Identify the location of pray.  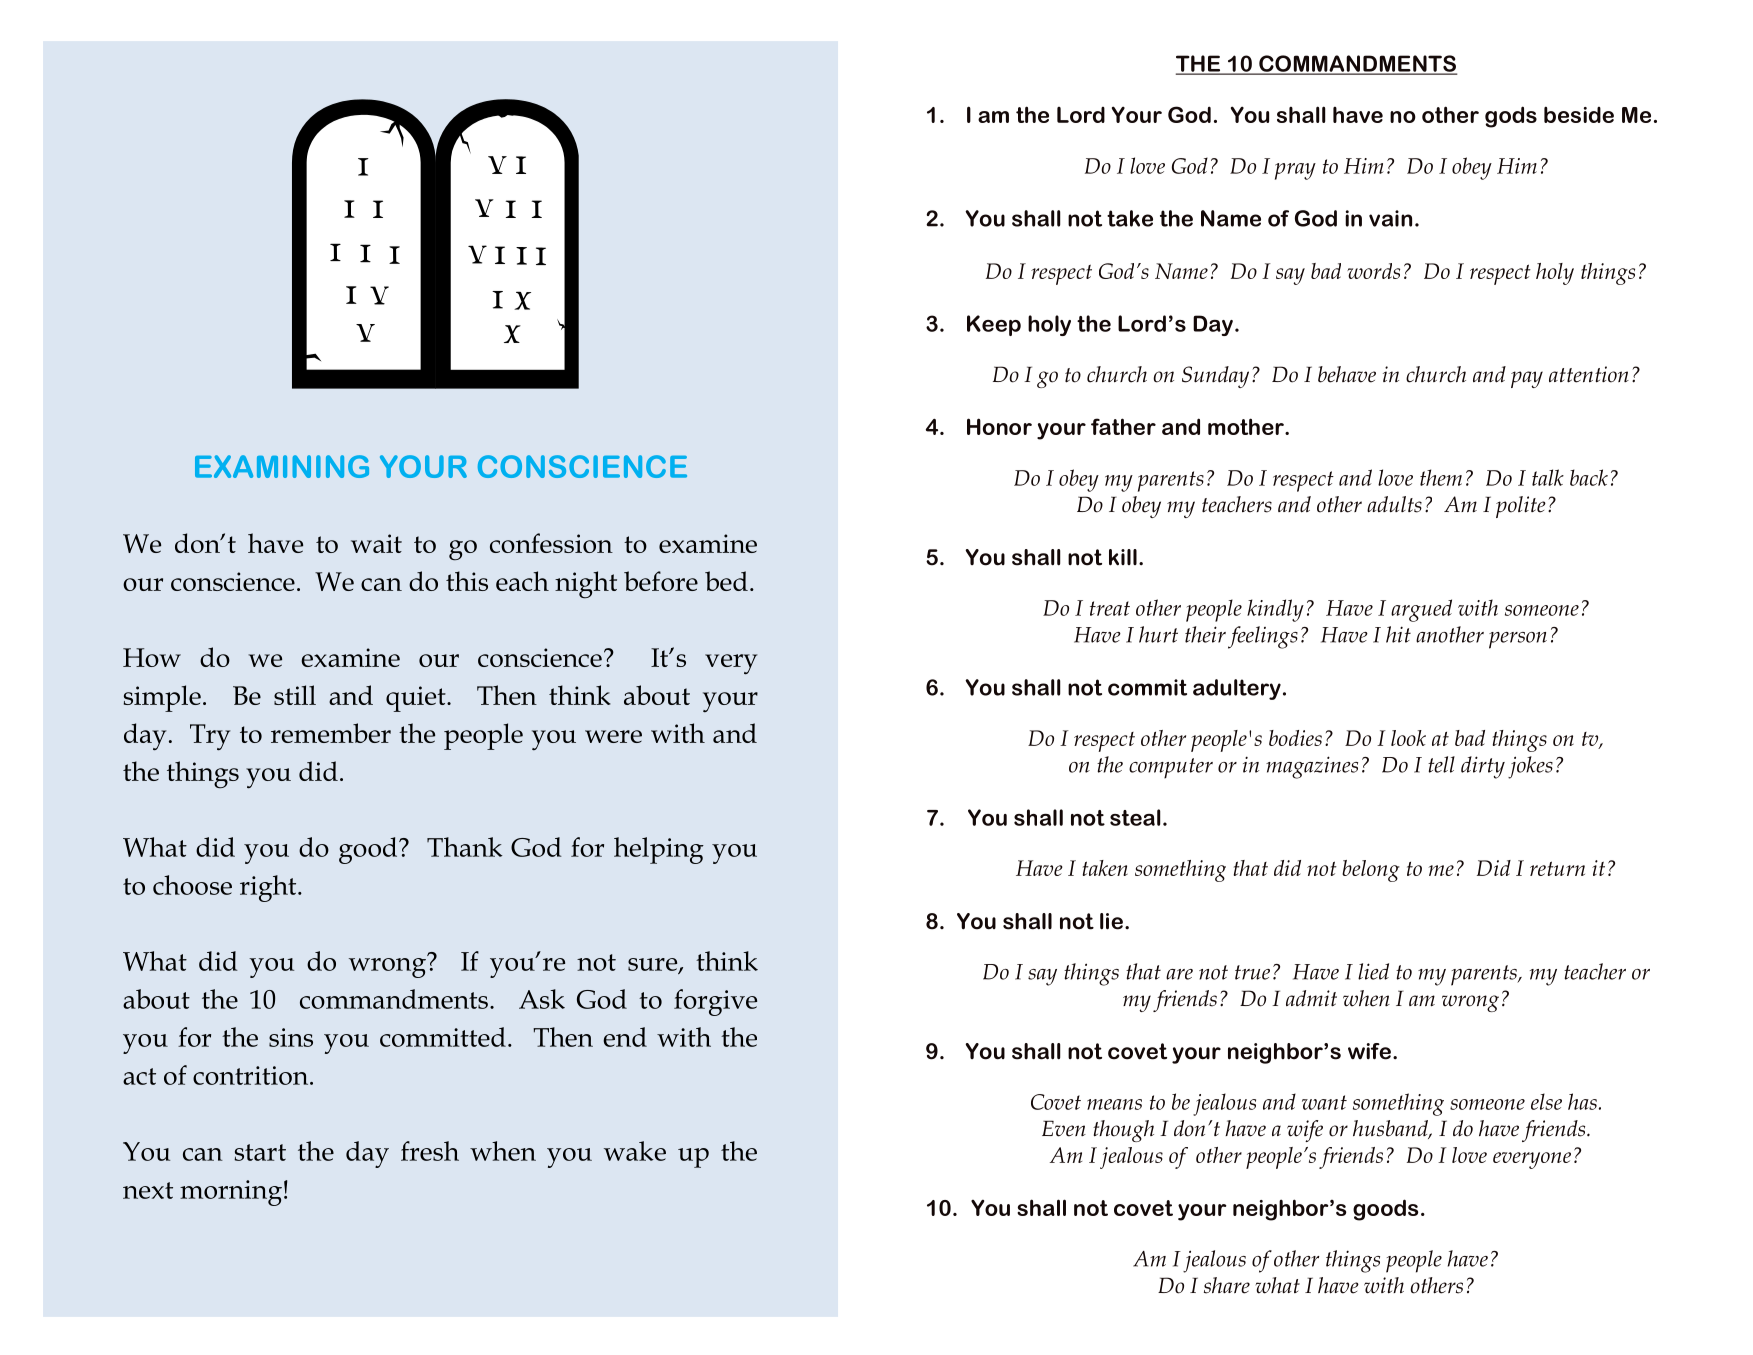
(1295, 171).
